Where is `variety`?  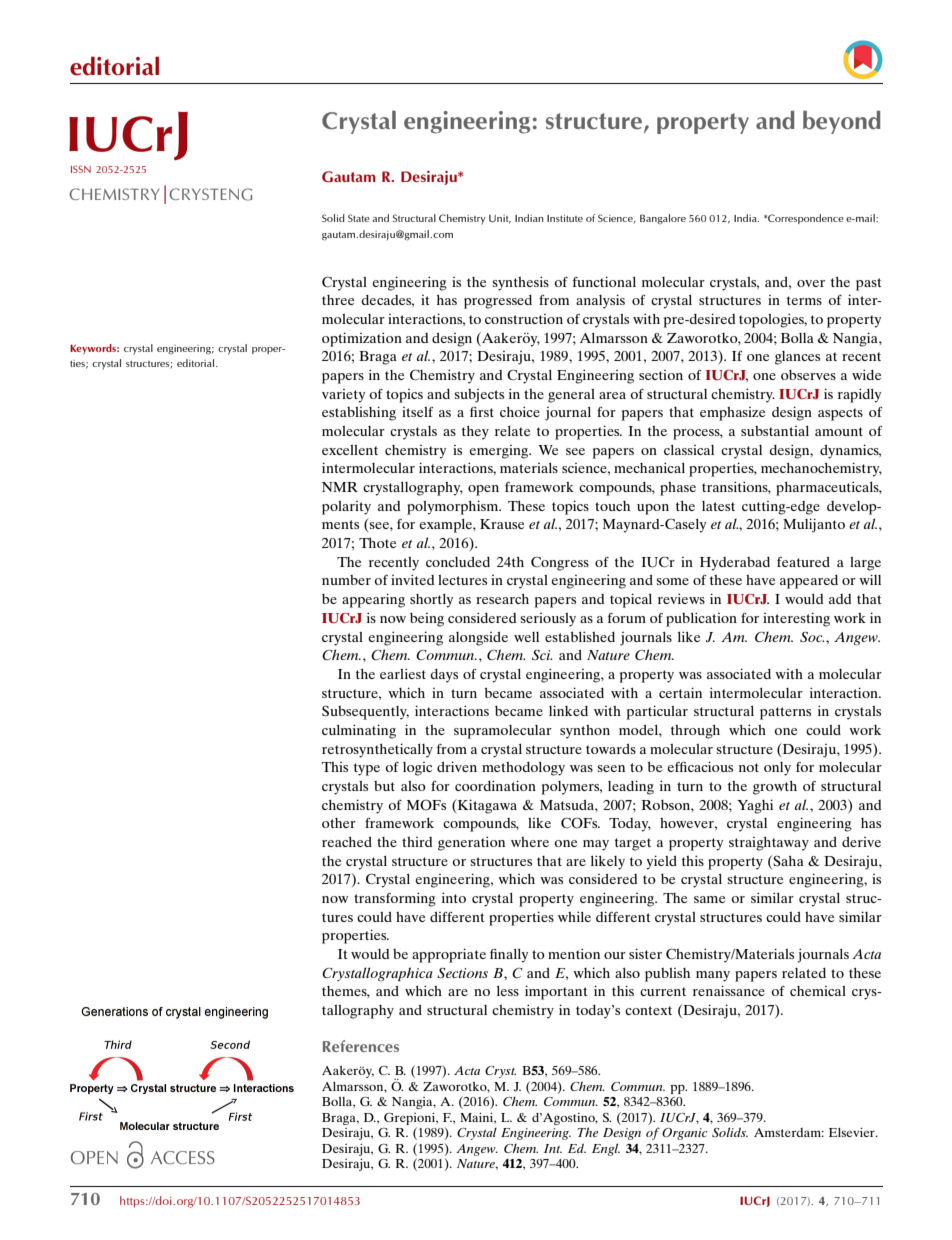 variety is located at coordinates (343, 396).
